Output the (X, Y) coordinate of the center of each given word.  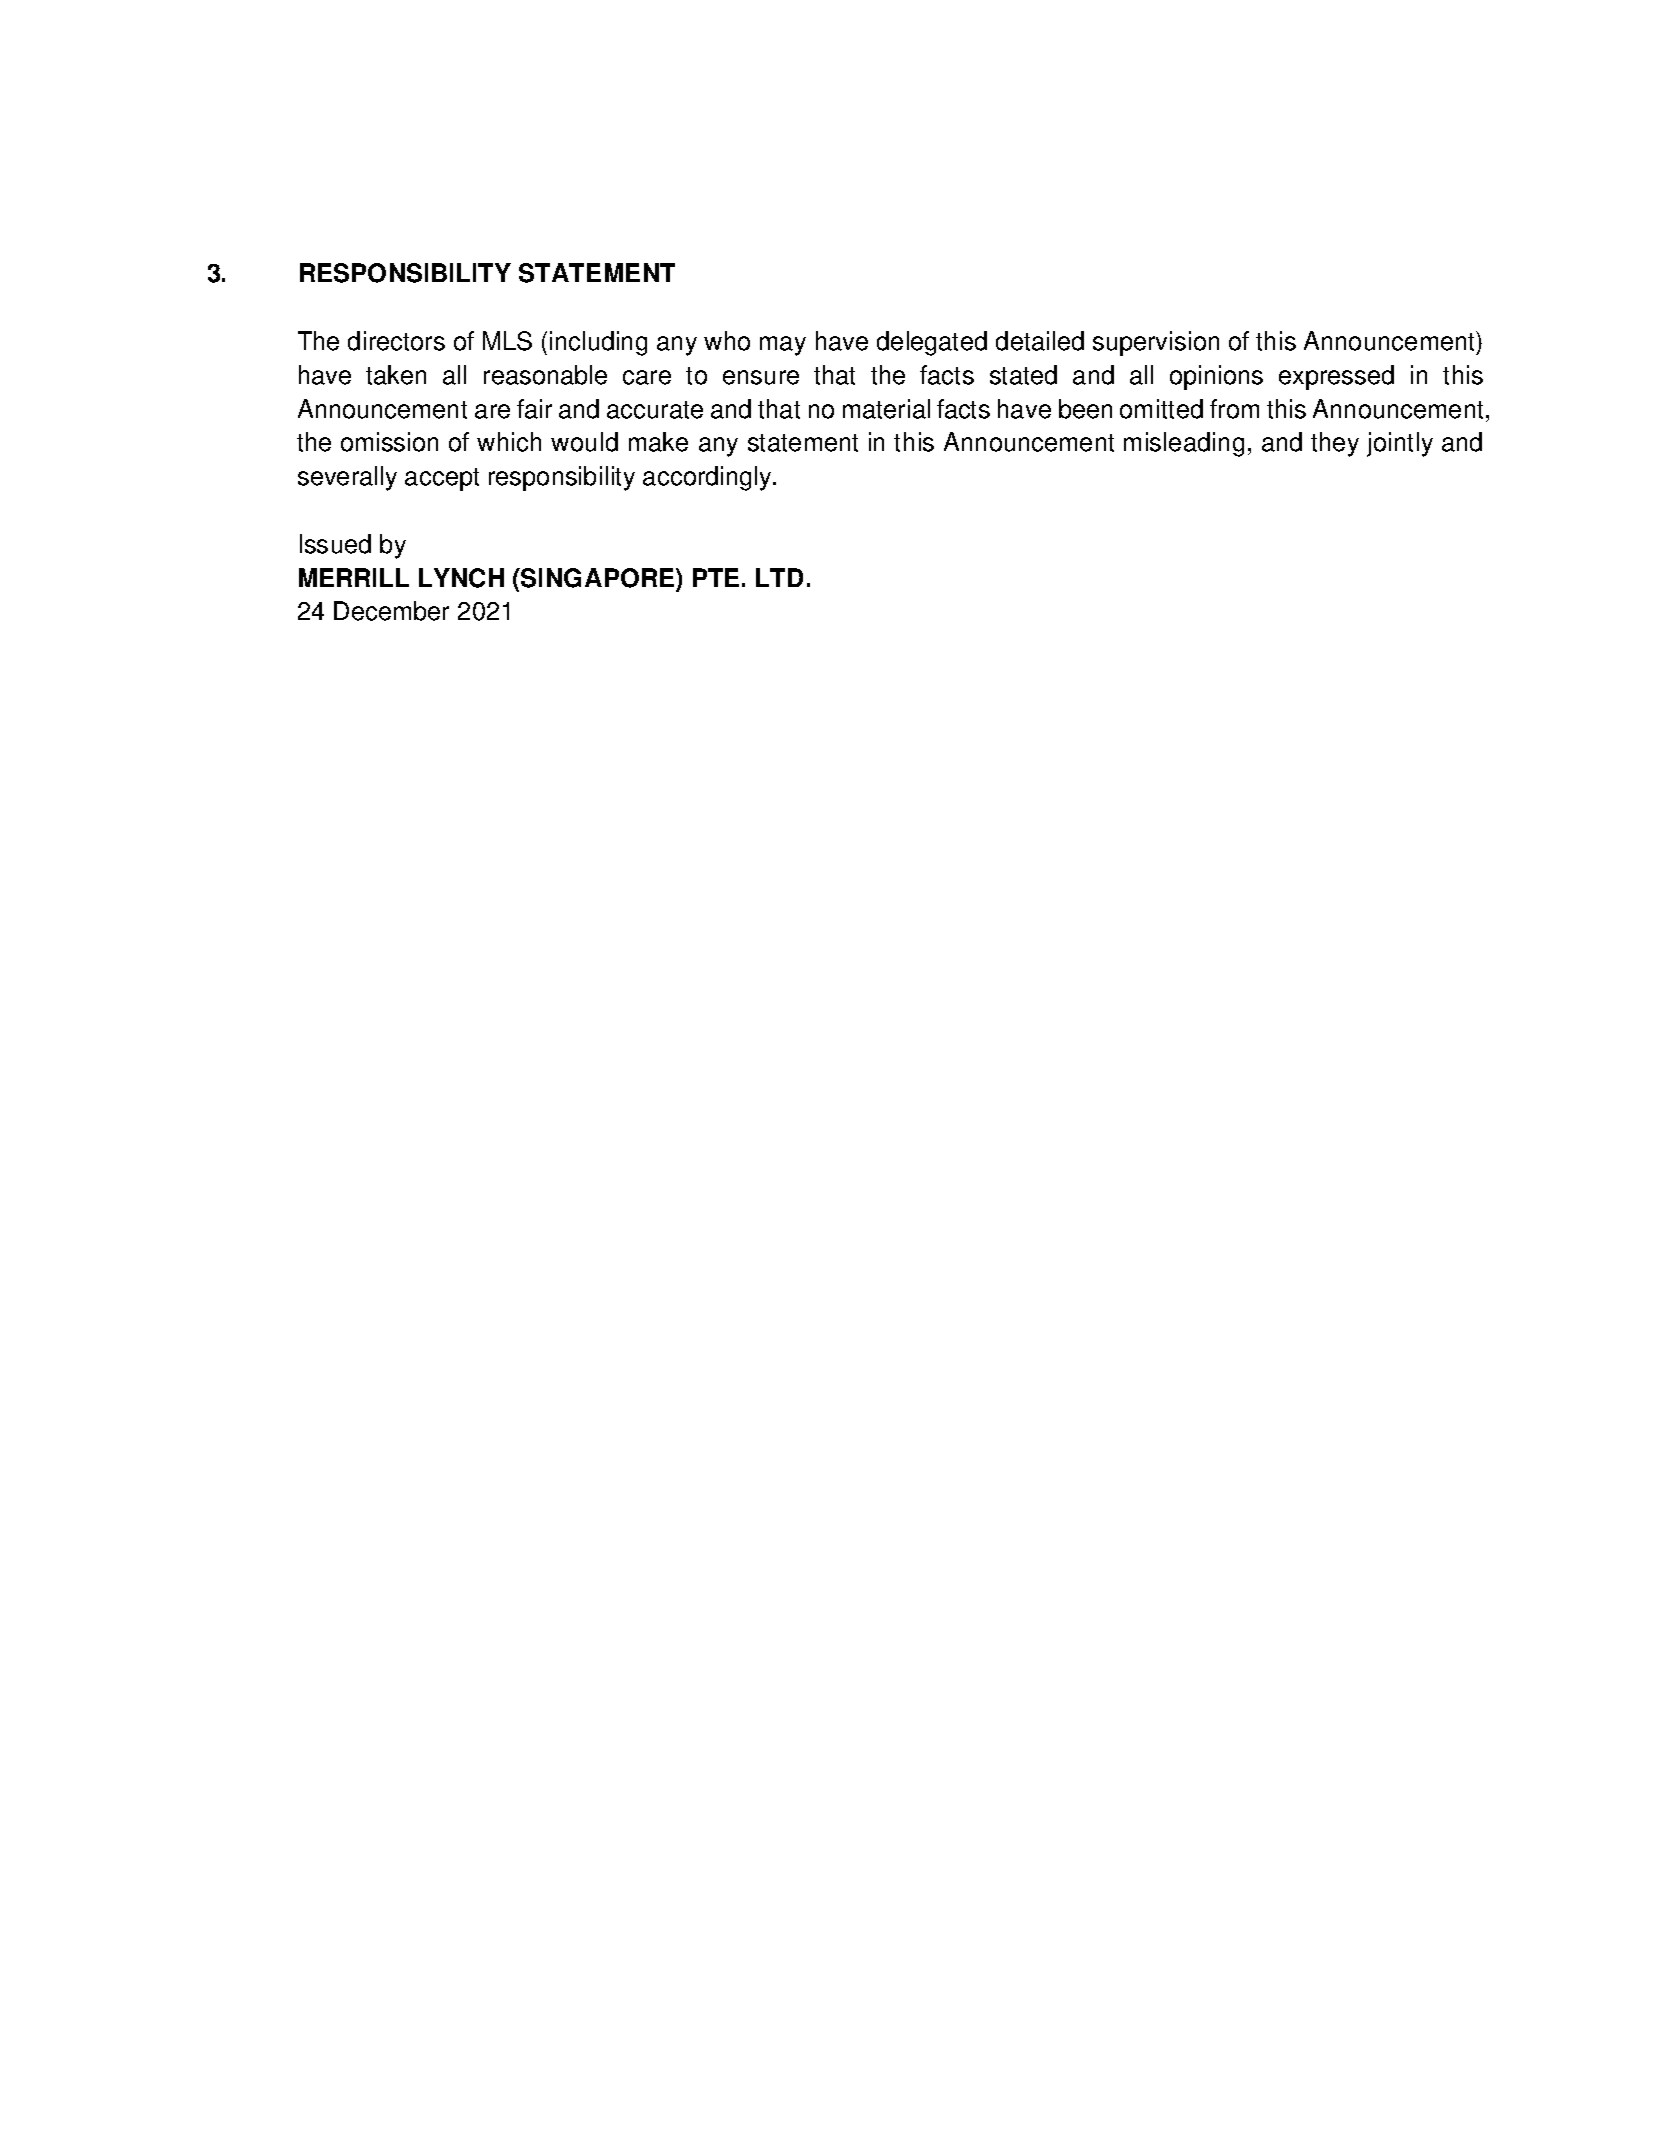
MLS (507, 341)
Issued (335, 544)
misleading (1184, 444)
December (391, 611)
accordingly (708, 478)
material (886, 409)
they (1335, 444)
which (509, 442)
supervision (1156, 343)
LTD (779, 577)
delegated (932, 343)
